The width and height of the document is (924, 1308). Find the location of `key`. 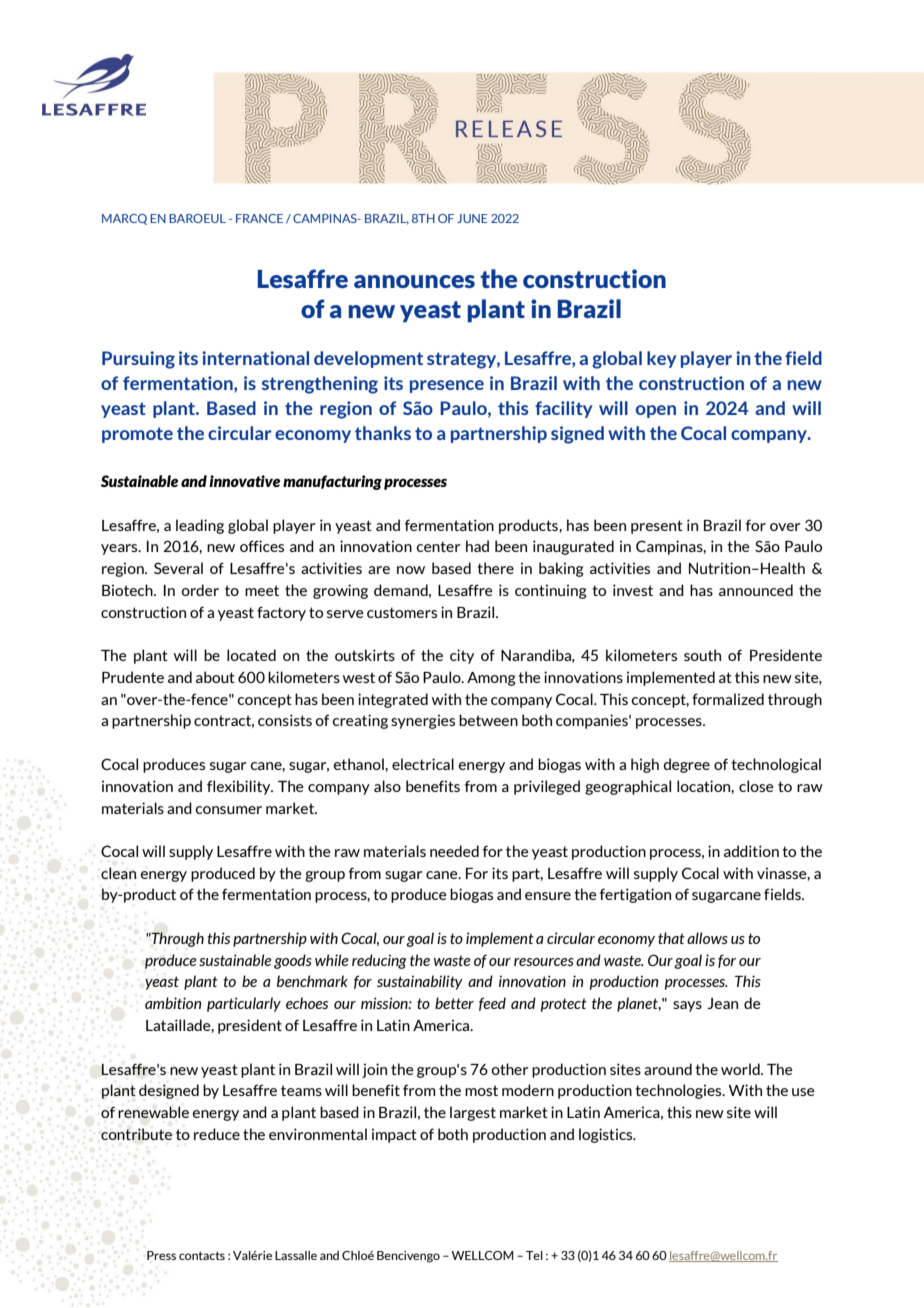

key is located at coordinates (661, 359).
